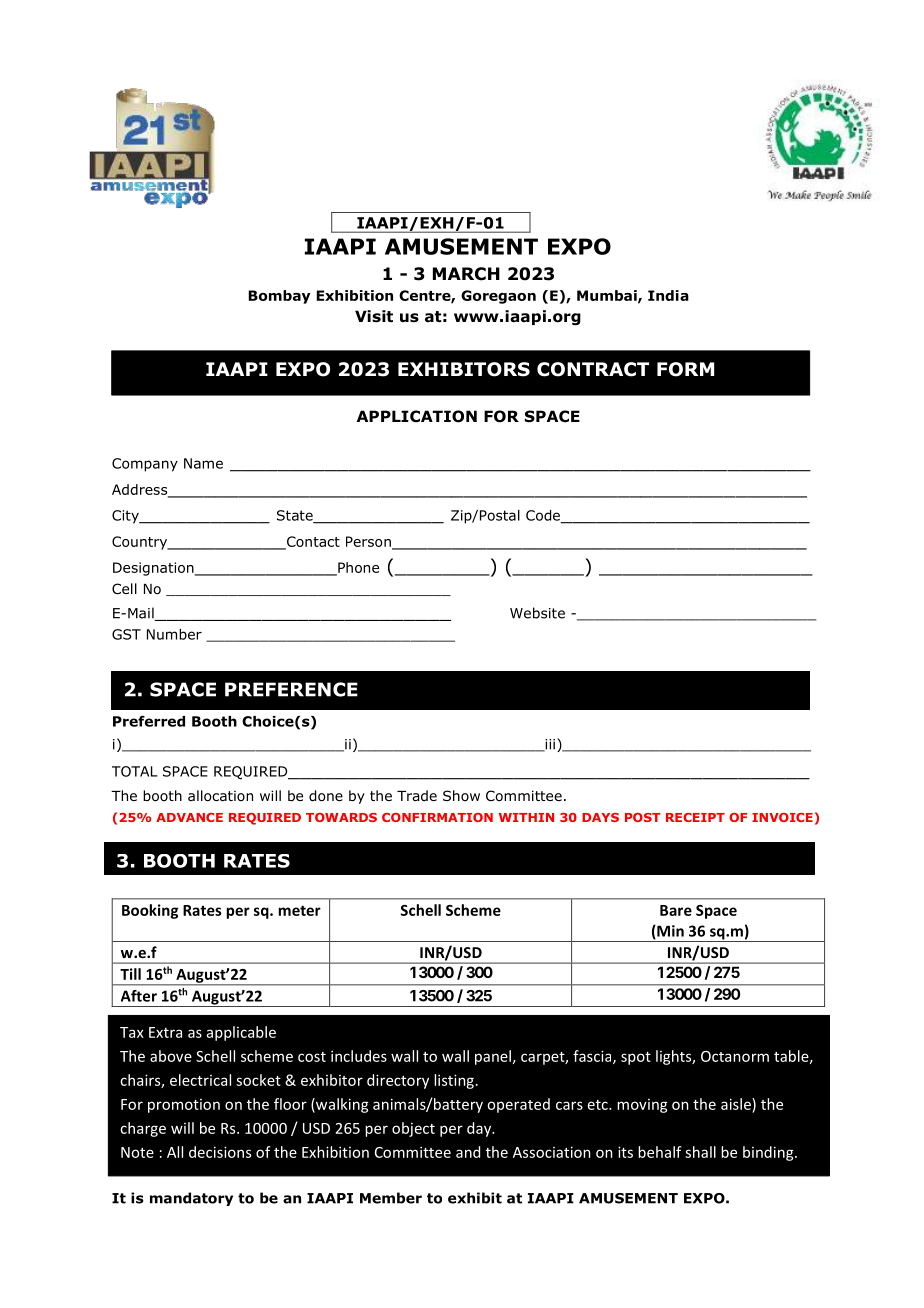 This screenshot has width=924, height=1308. Describe the element at coordinates (189, 817) in the screenshot. I see `ADVANCE` at that location.
